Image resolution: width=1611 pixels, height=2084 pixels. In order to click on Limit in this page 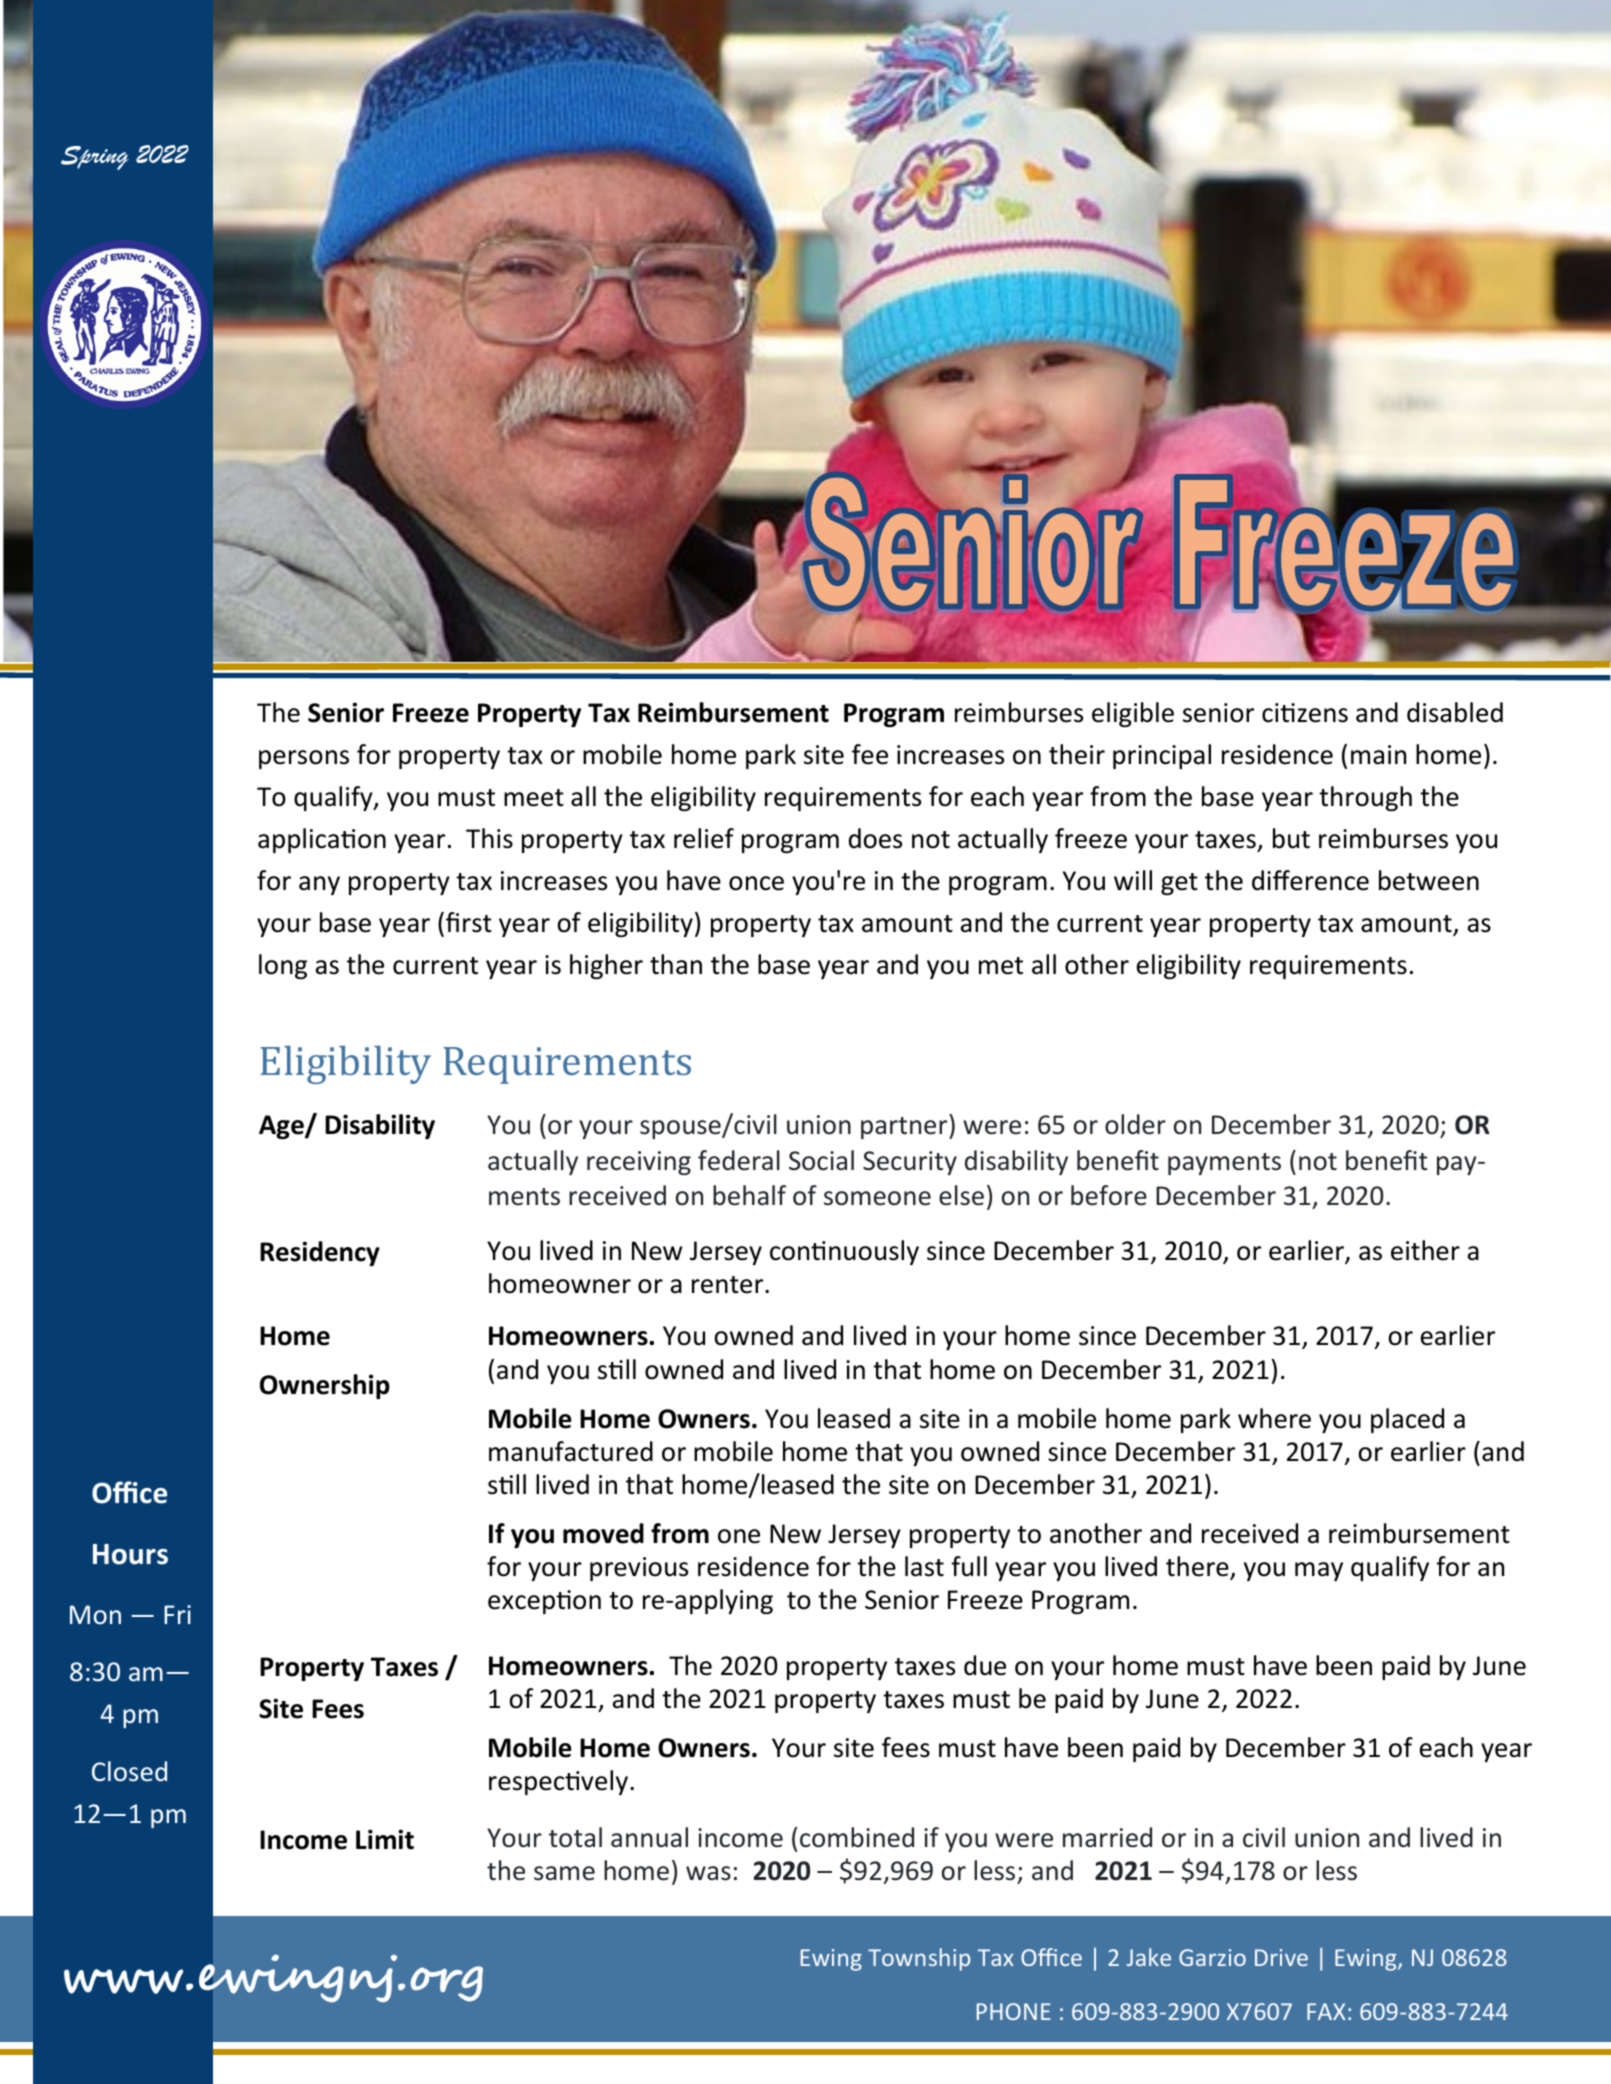, I will do `click(385, 1839)`.
